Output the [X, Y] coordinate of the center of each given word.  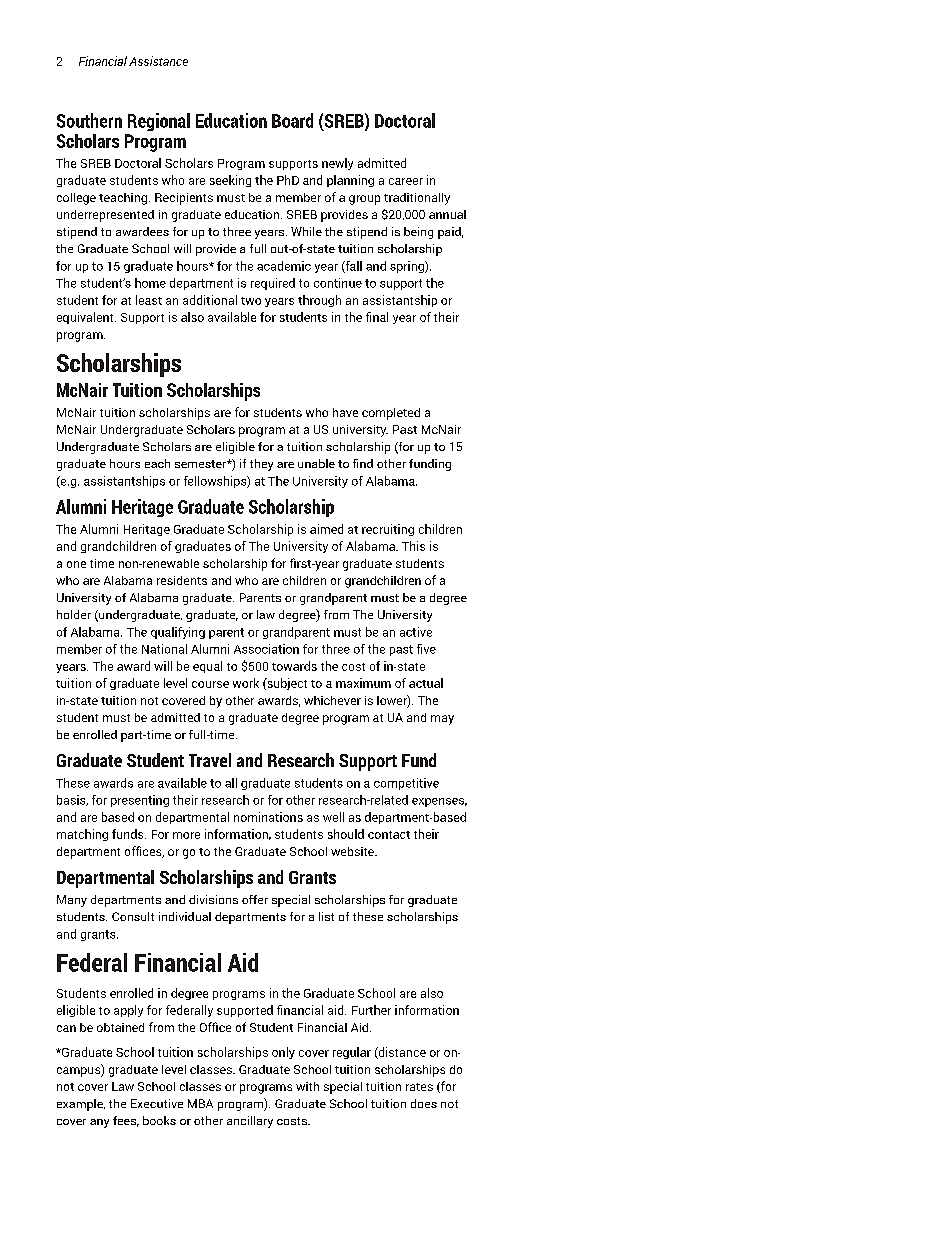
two [251, 301]
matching [82, 835]
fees [126, 1121]
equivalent [86, 318]
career [406, 181]
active [416, 632]
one [76, 564]
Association [266, 649]
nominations [268, 817]
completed [391, 414]
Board [292, 120]
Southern [89, 120]
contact [389, 835]
